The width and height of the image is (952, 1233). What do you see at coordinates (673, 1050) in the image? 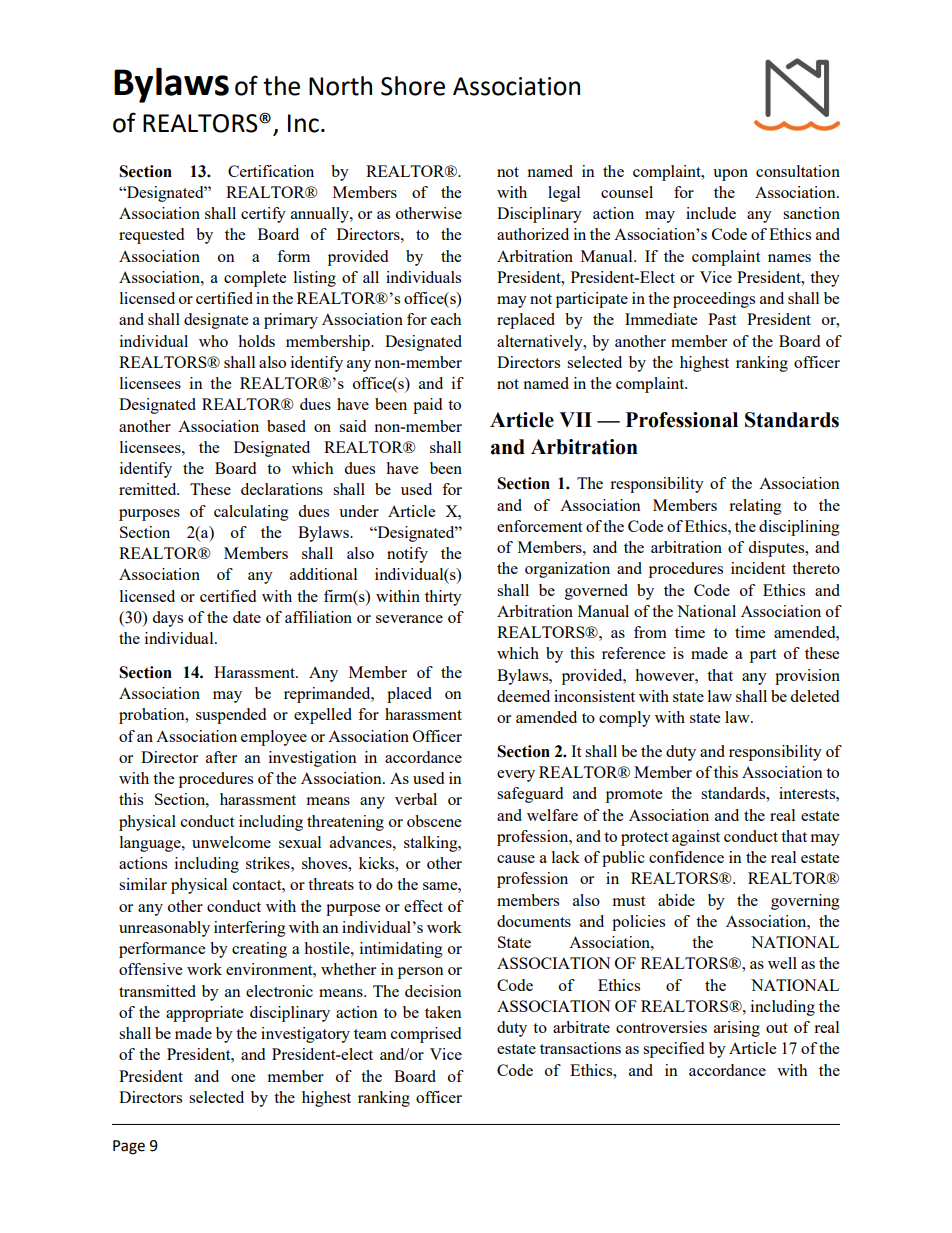
I see `specified` at bounding box center [673, 1050].
